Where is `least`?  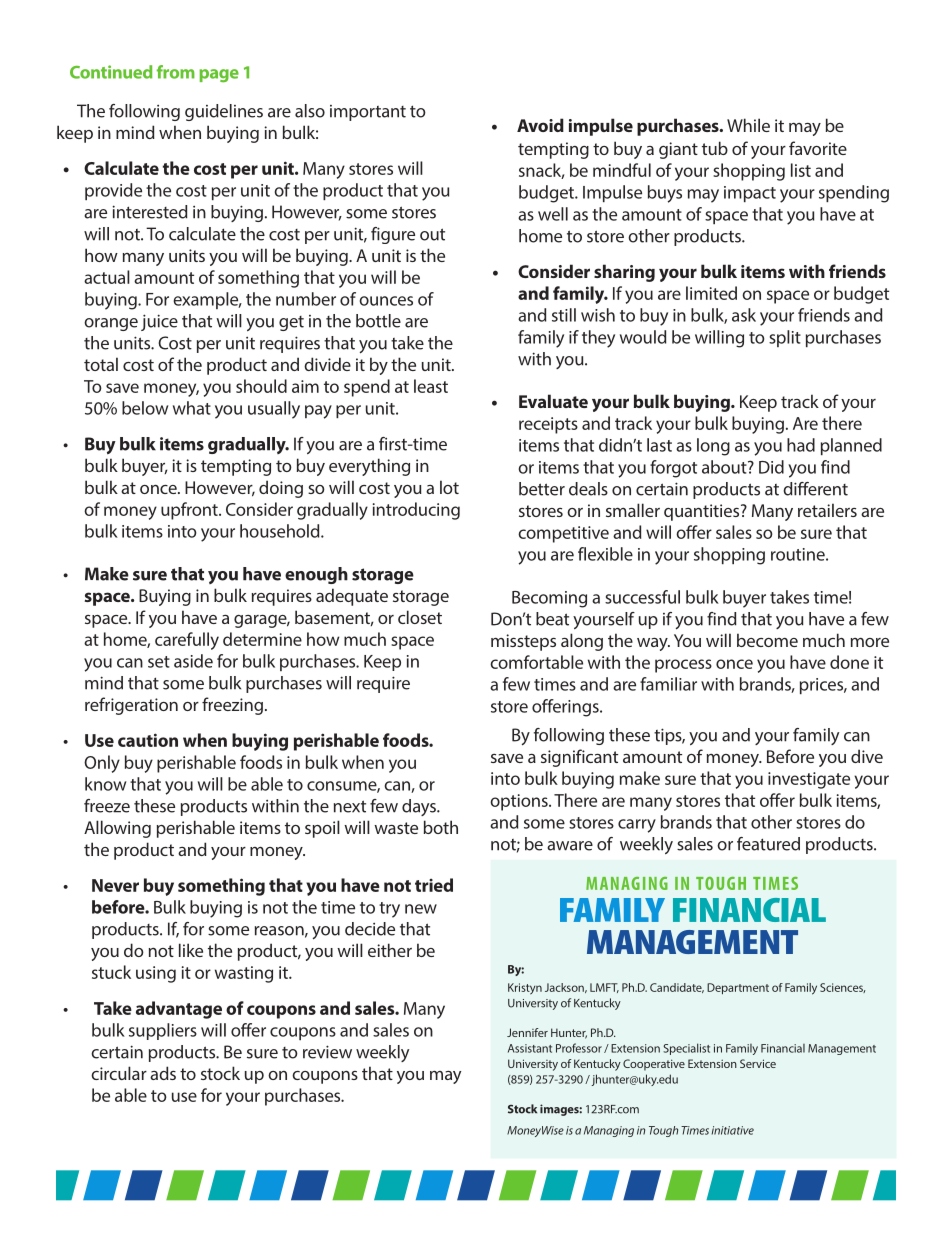 least is located at coordinates (431, 386).
